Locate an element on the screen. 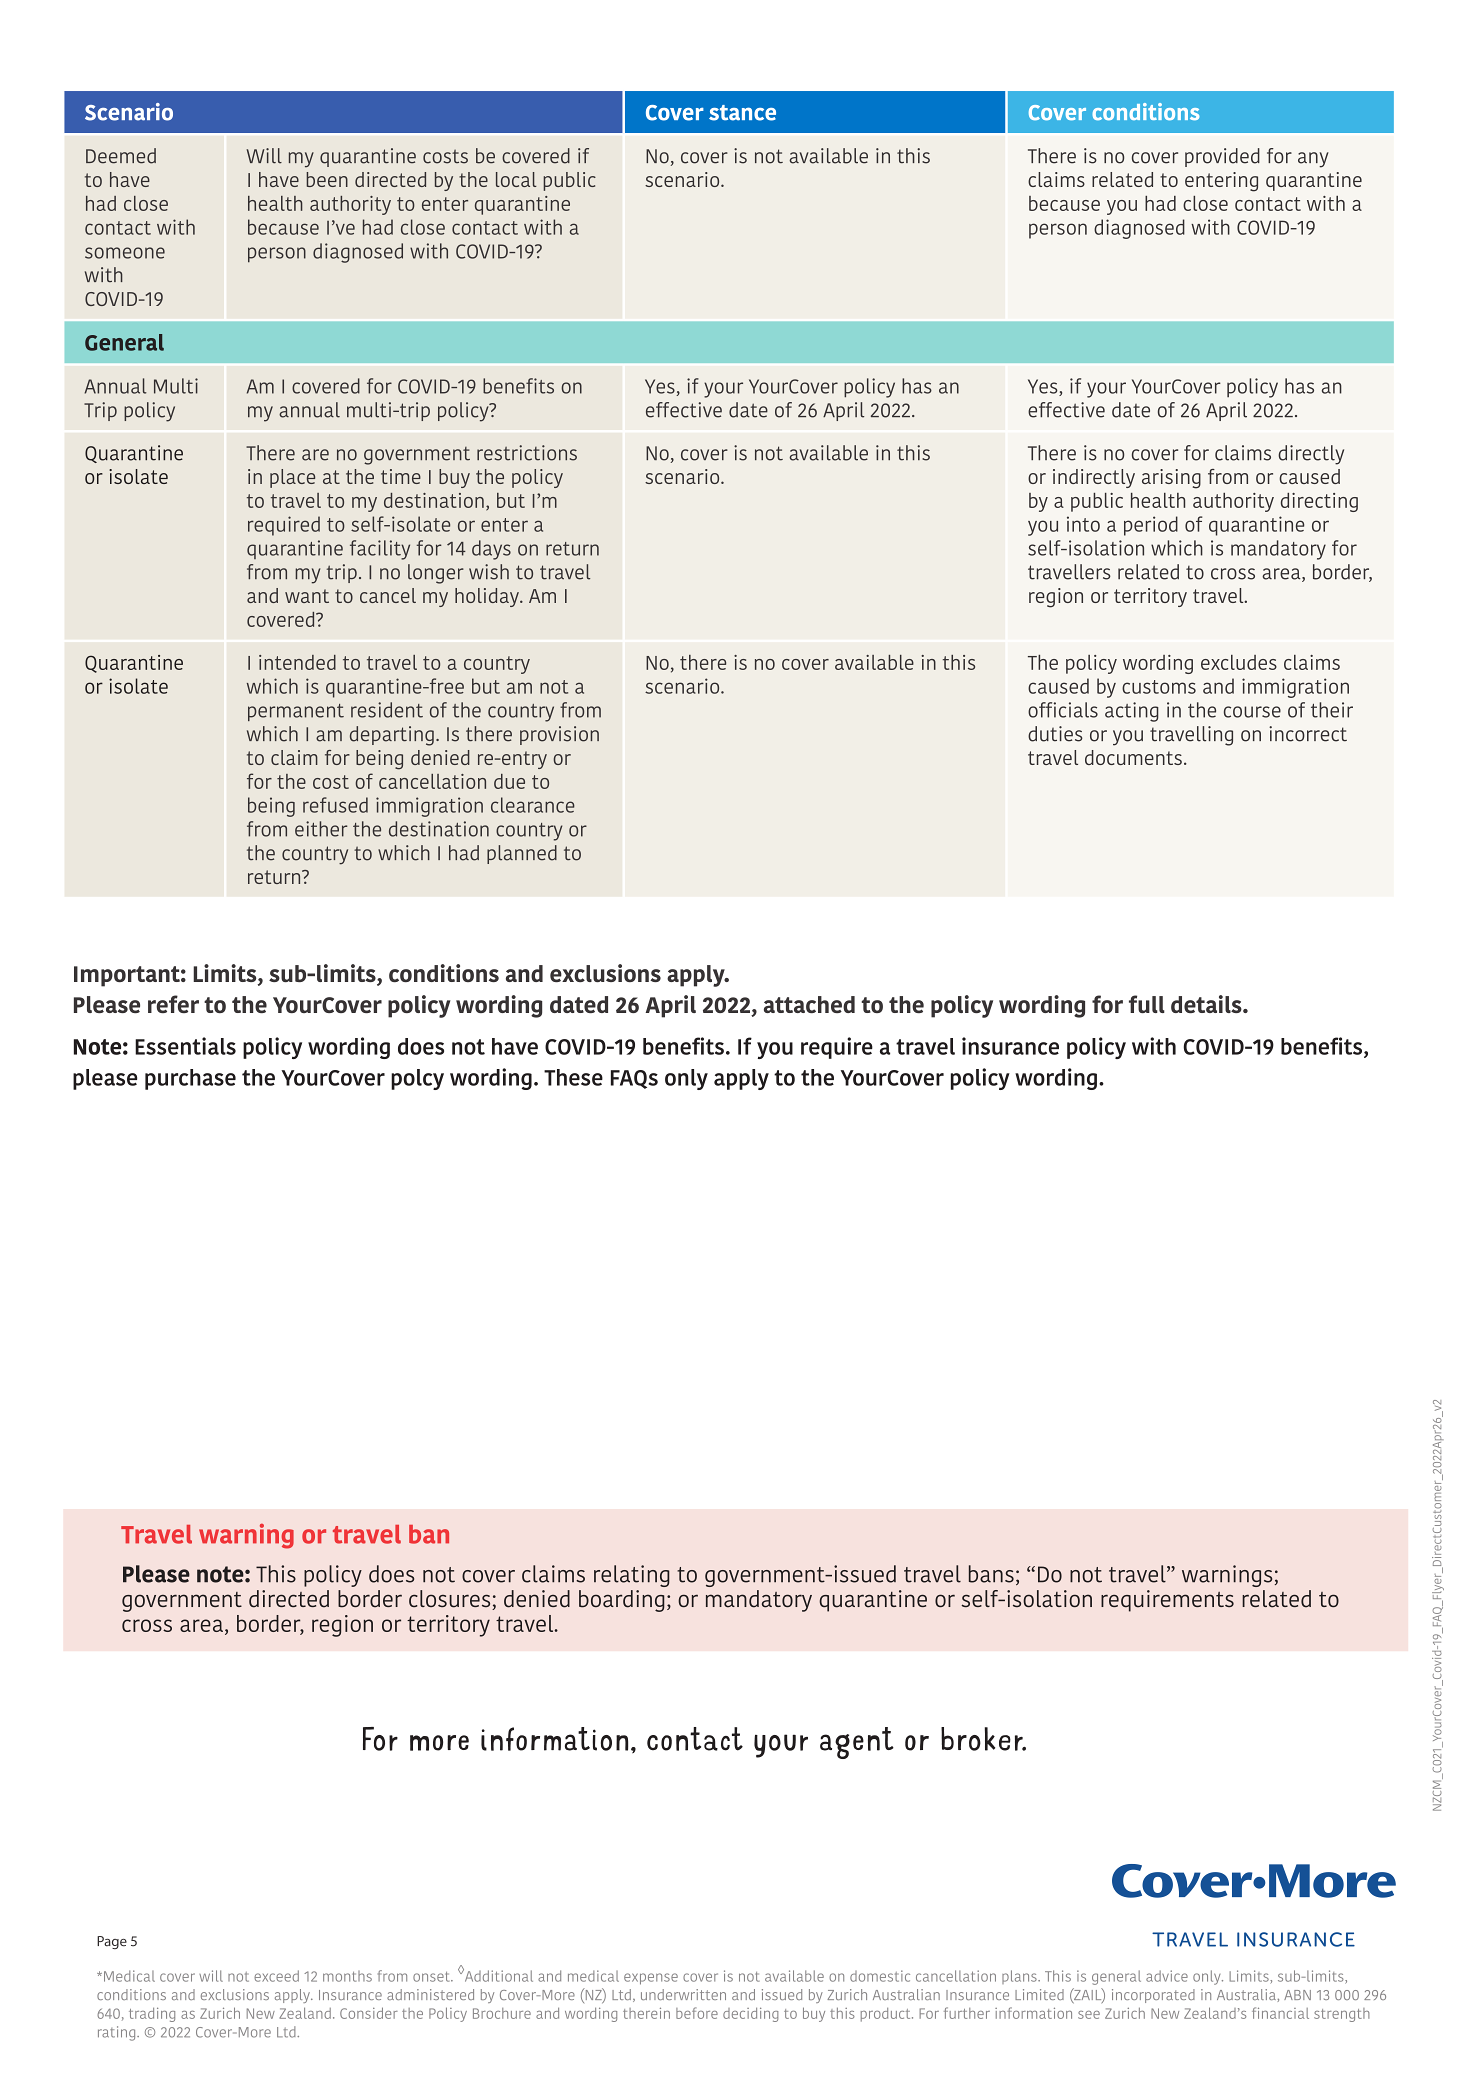 This screenshot has height=2087, width=1475. excludes is located at coordinates (1239, 662).
